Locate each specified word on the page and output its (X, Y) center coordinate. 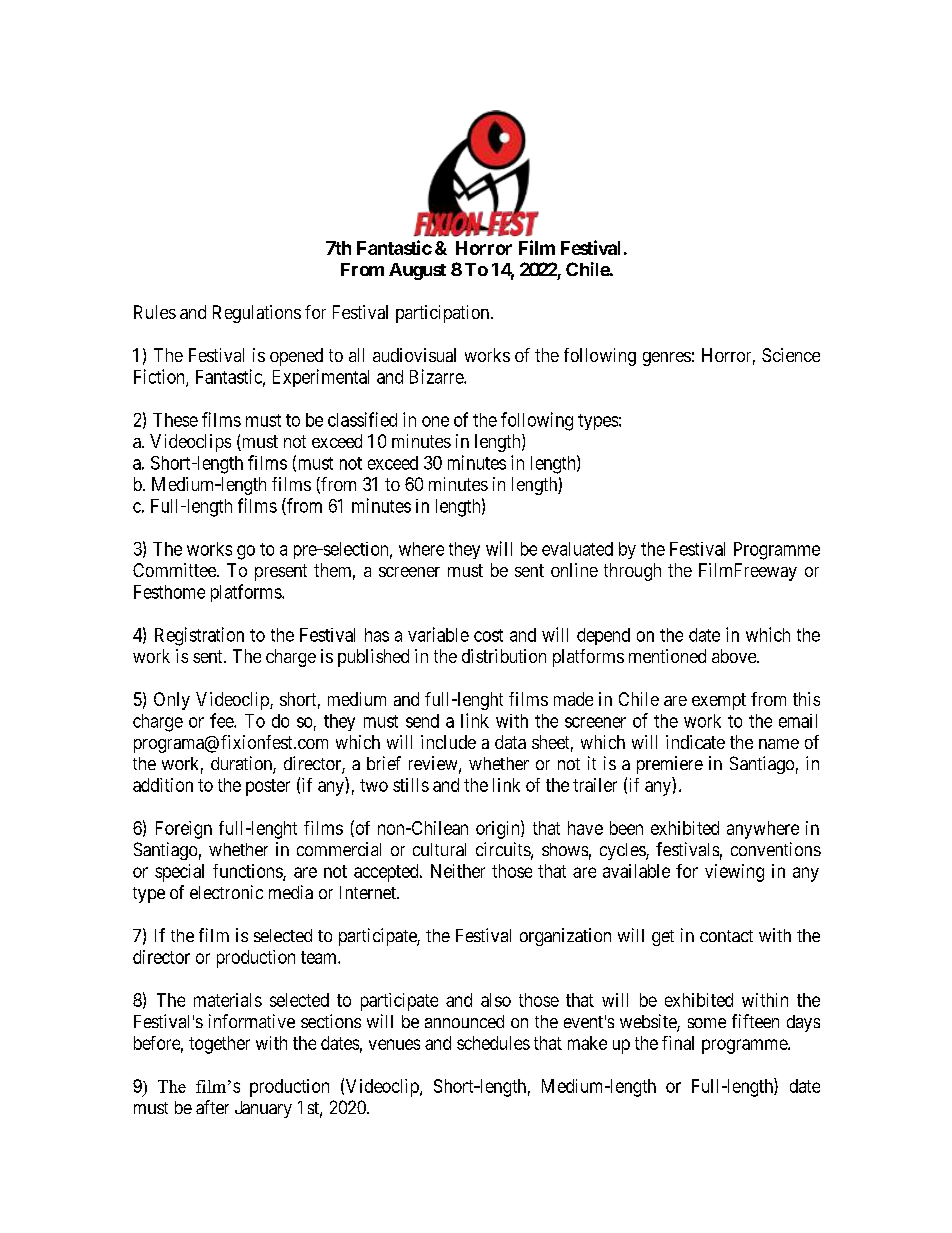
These (175, 420)
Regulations (257, 314)
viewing (734, 873)
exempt (719, 701)
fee (222, 720)
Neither (458, 871)
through (632, 572)
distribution (504, 656)
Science (791, 355)
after (212, 1107)
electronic (226, 892)
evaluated (577, 549)
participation (444, 314)
